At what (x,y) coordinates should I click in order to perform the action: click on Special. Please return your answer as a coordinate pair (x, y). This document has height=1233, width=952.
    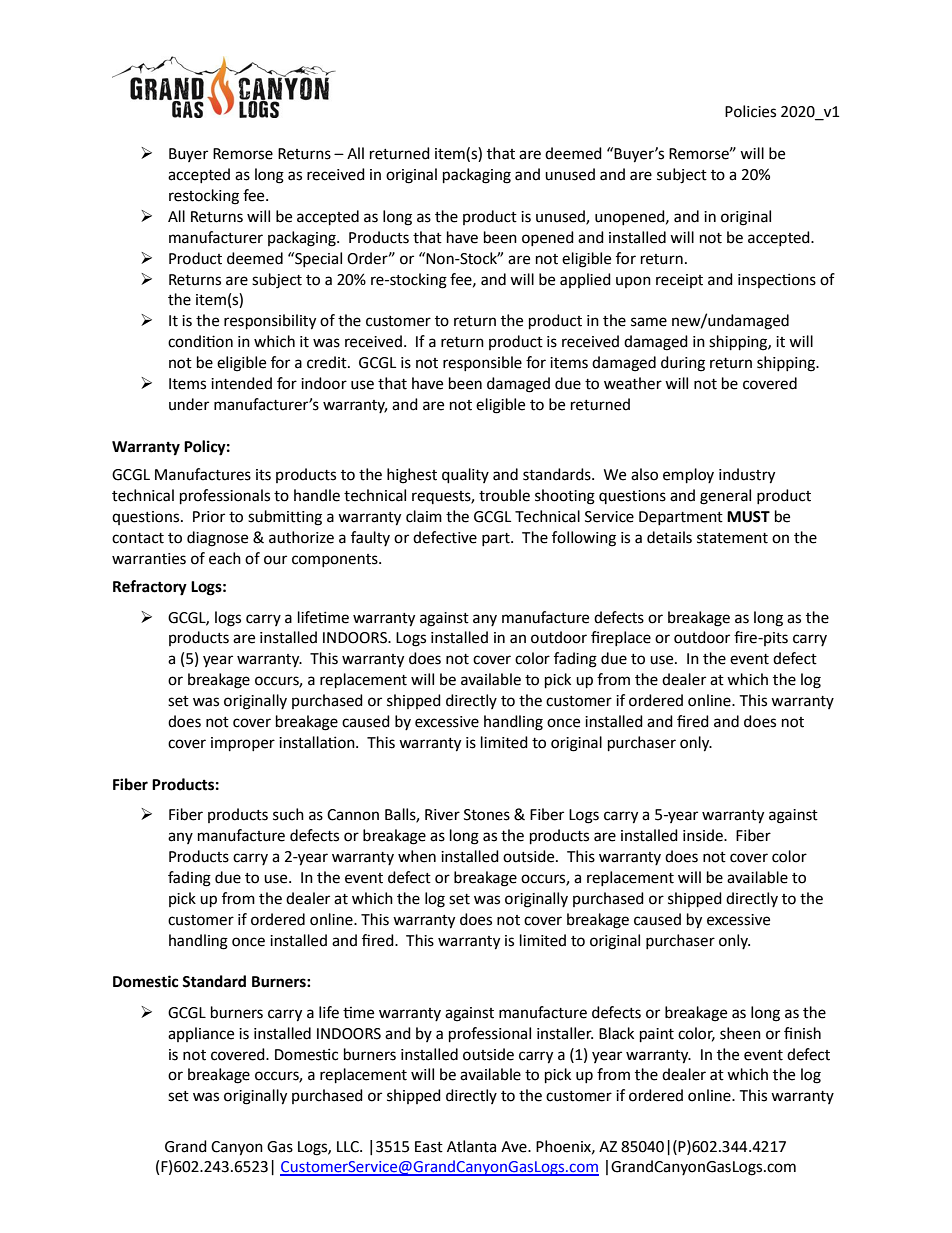
    Looking at the image, I should click on (317, 259).
